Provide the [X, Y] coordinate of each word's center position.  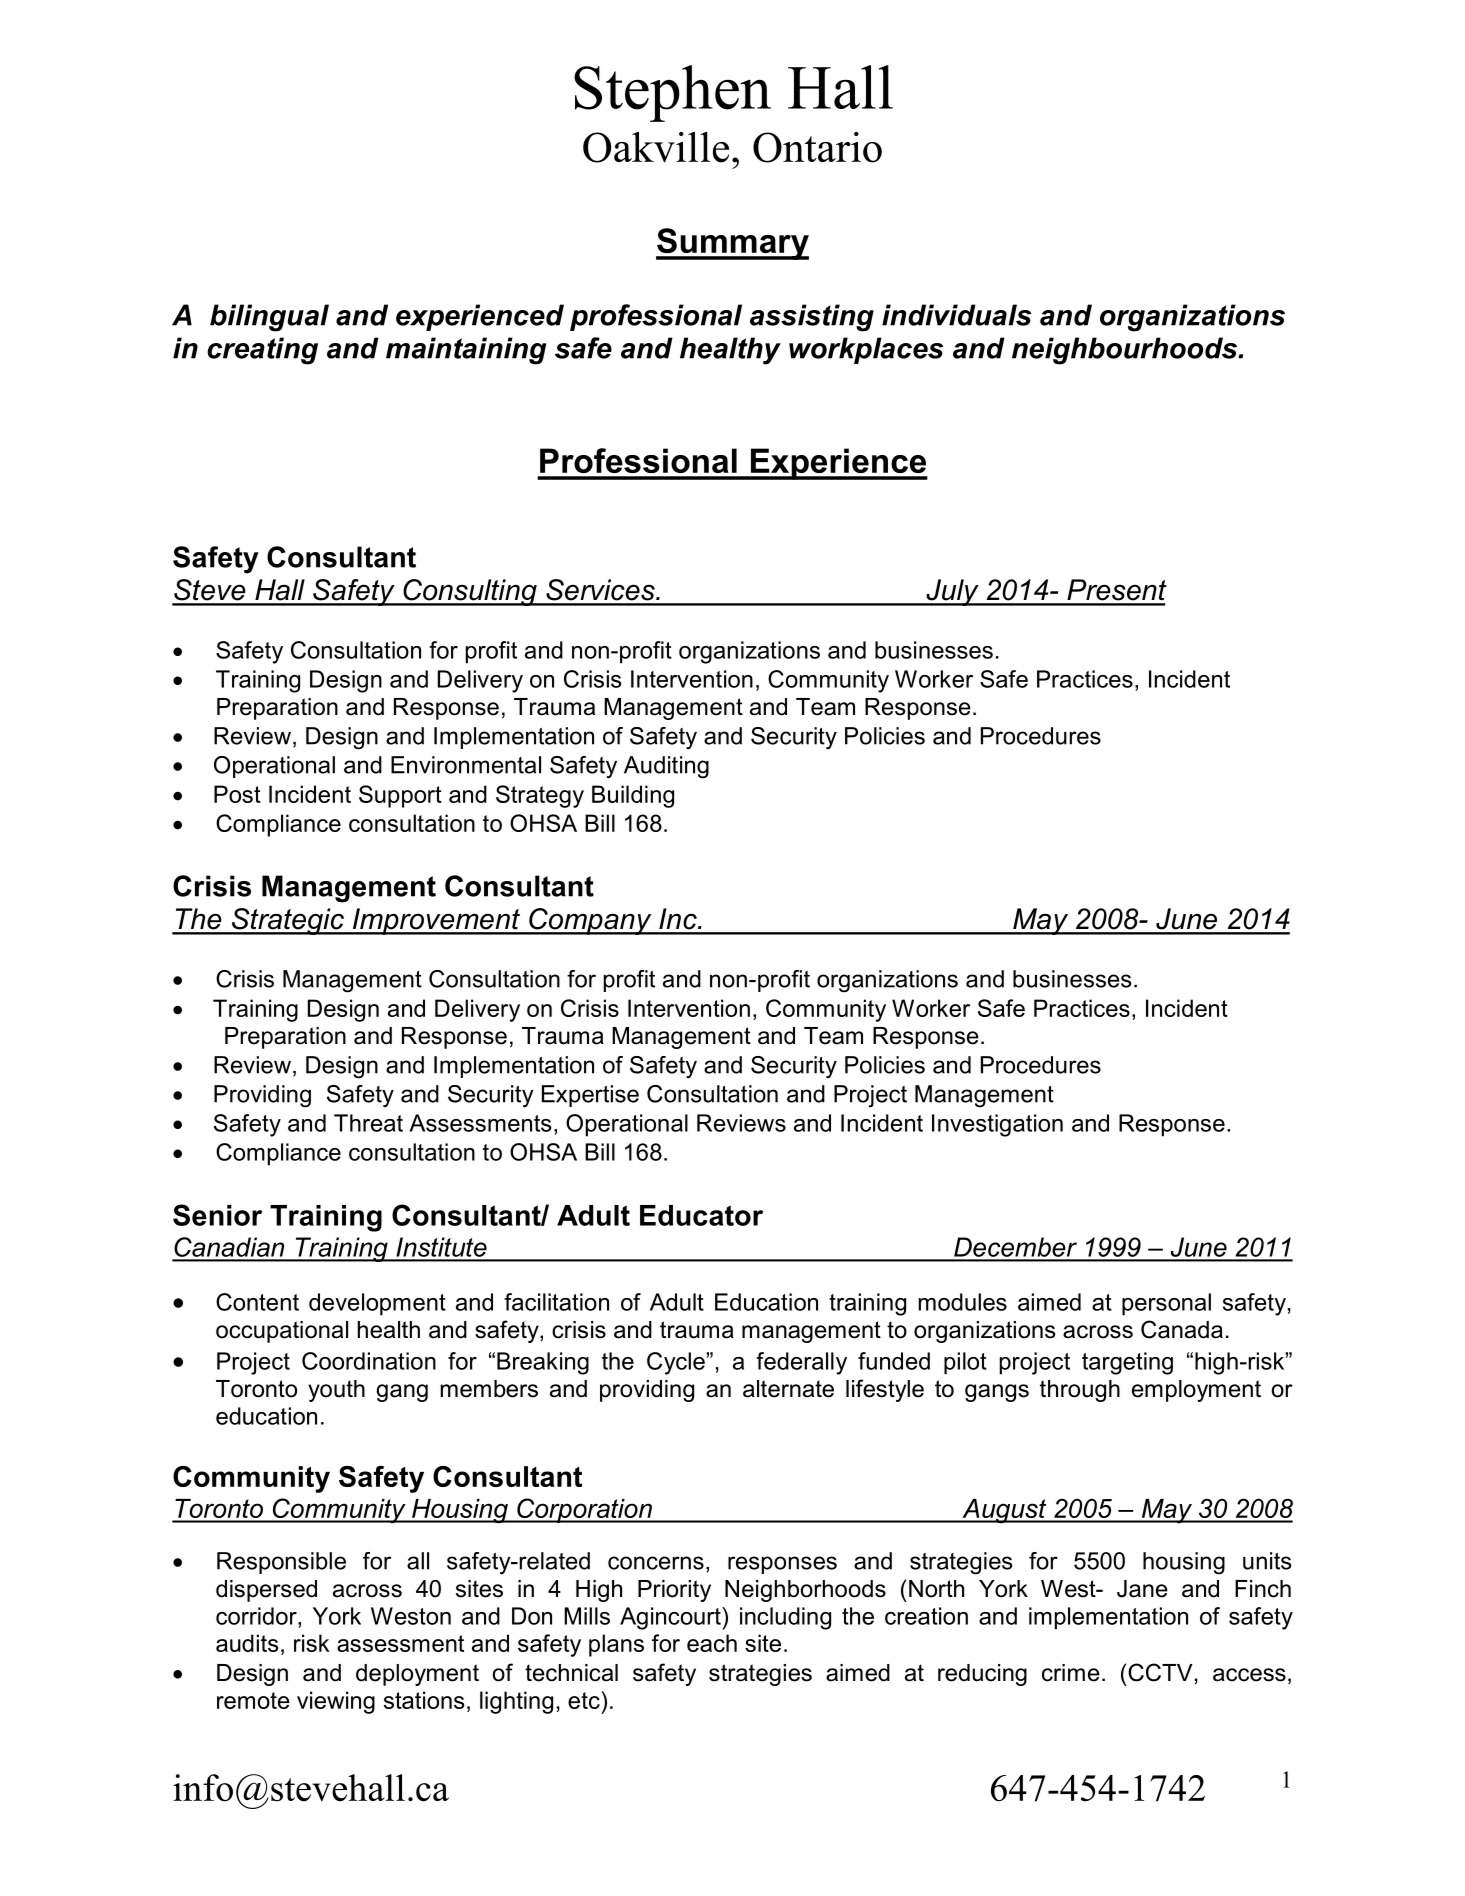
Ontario [817, 147]
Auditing [666, 767]
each [712, 1643]
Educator [701, 1215]
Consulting [470, 592]
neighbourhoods [1125, 351]
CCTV [1160, 1672]
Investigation [997, 1125]
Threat [368, 1123]
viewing [336, 1702]
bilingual [269, 318]
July [952, 592]
